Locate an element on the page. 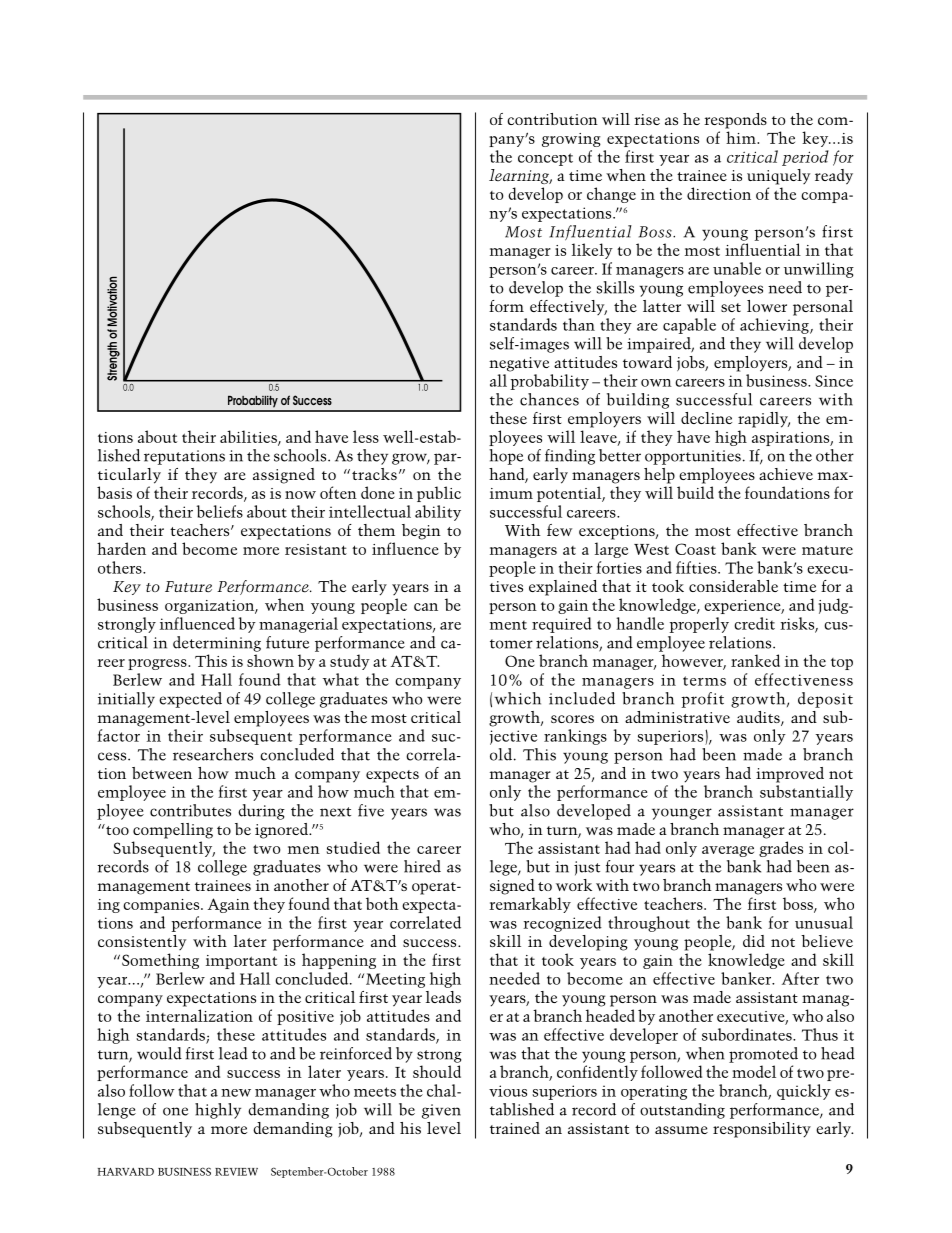  average is located at coordinates (728, 851).
